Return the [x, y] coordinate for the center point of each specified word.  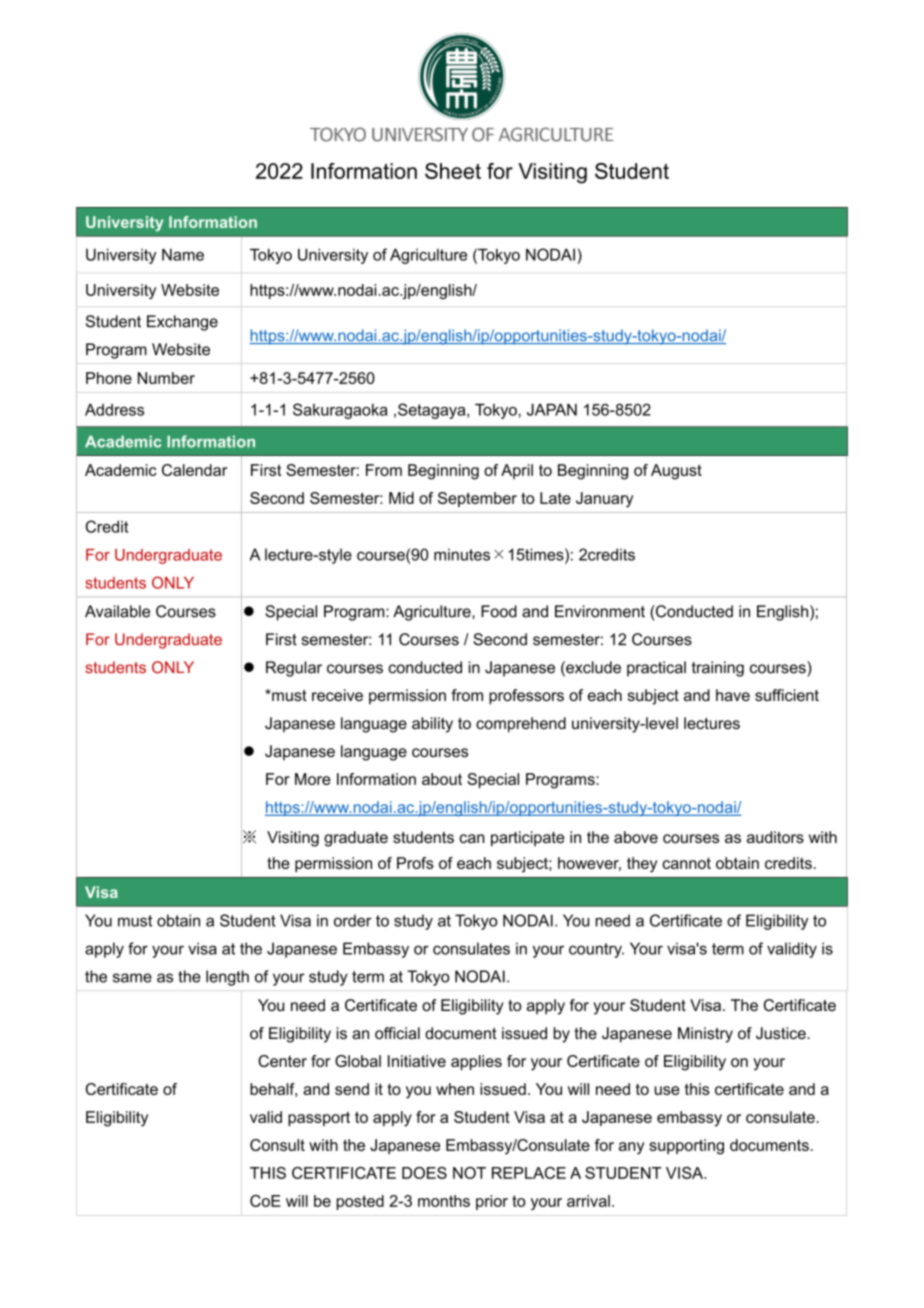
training [718, 669]
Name [183, 255]
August [676, 472]
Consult [277, 1145]
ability [432, 725]
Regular [294, 669]
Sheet [453, 171]
